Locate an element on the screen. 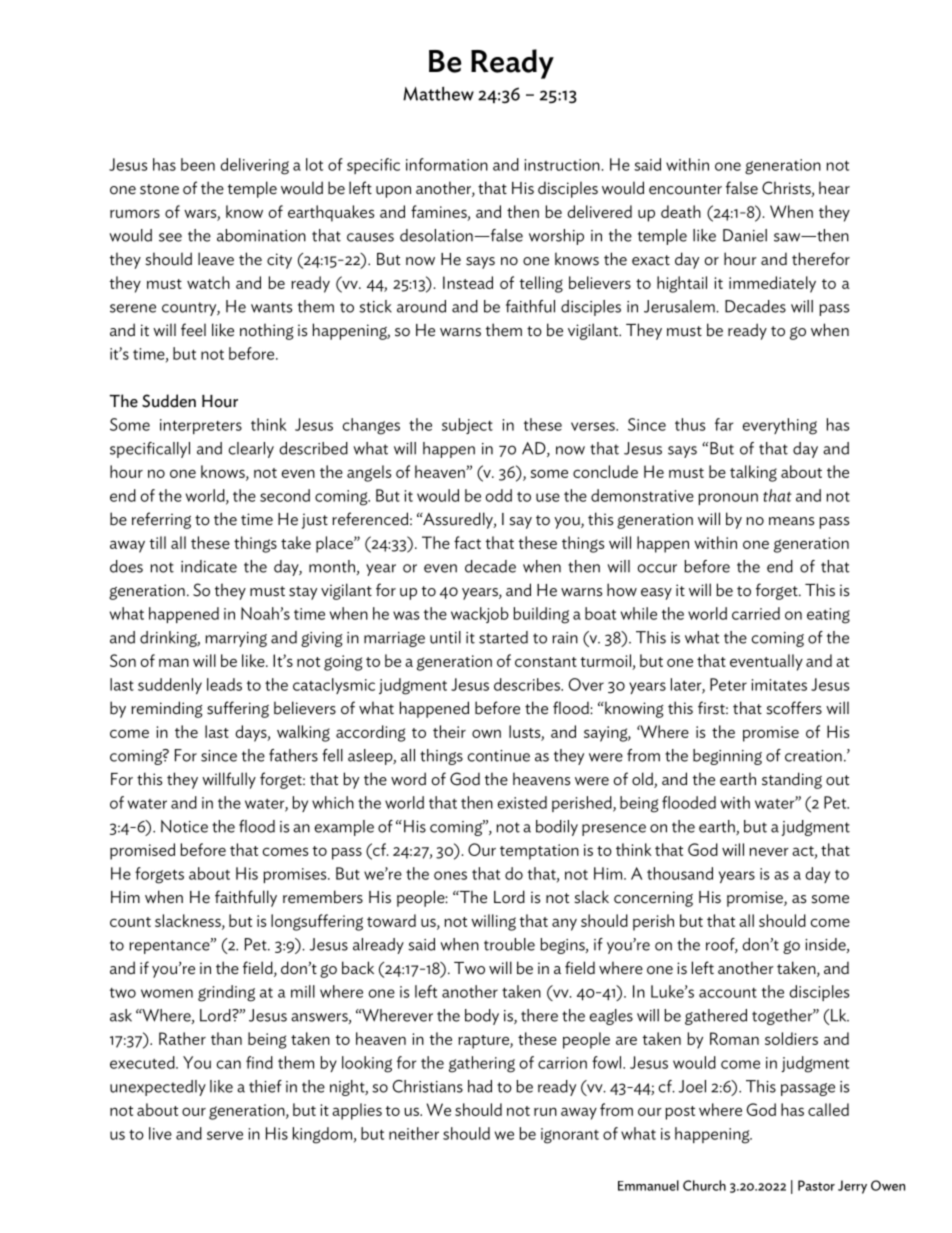 The width and height of the screenshot is (952, 1233). information is located at coordinates (447, 164).
